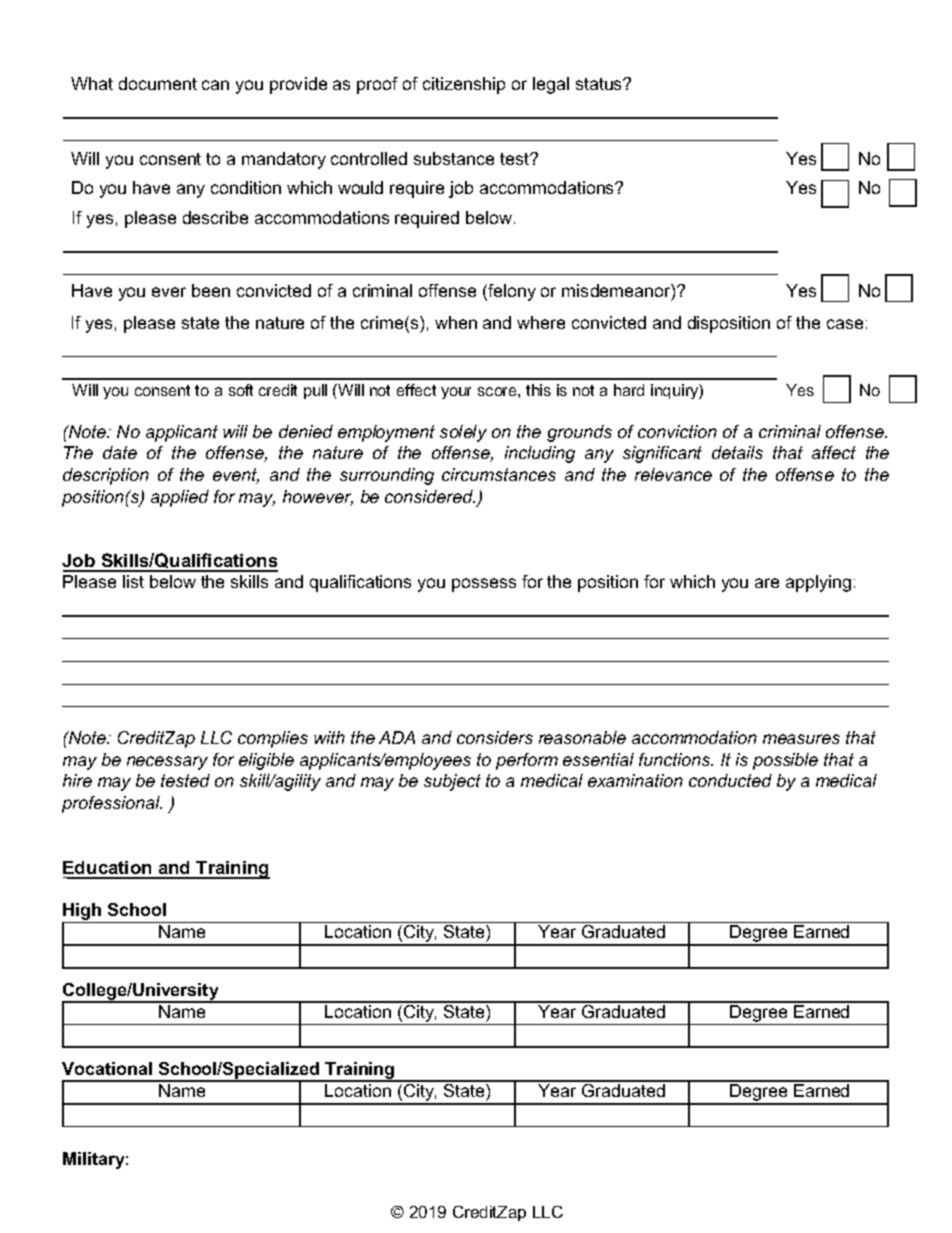  What do you see at coordinates (801, 739) in the page?
I see `measures` at bounding box center [801, 739].
